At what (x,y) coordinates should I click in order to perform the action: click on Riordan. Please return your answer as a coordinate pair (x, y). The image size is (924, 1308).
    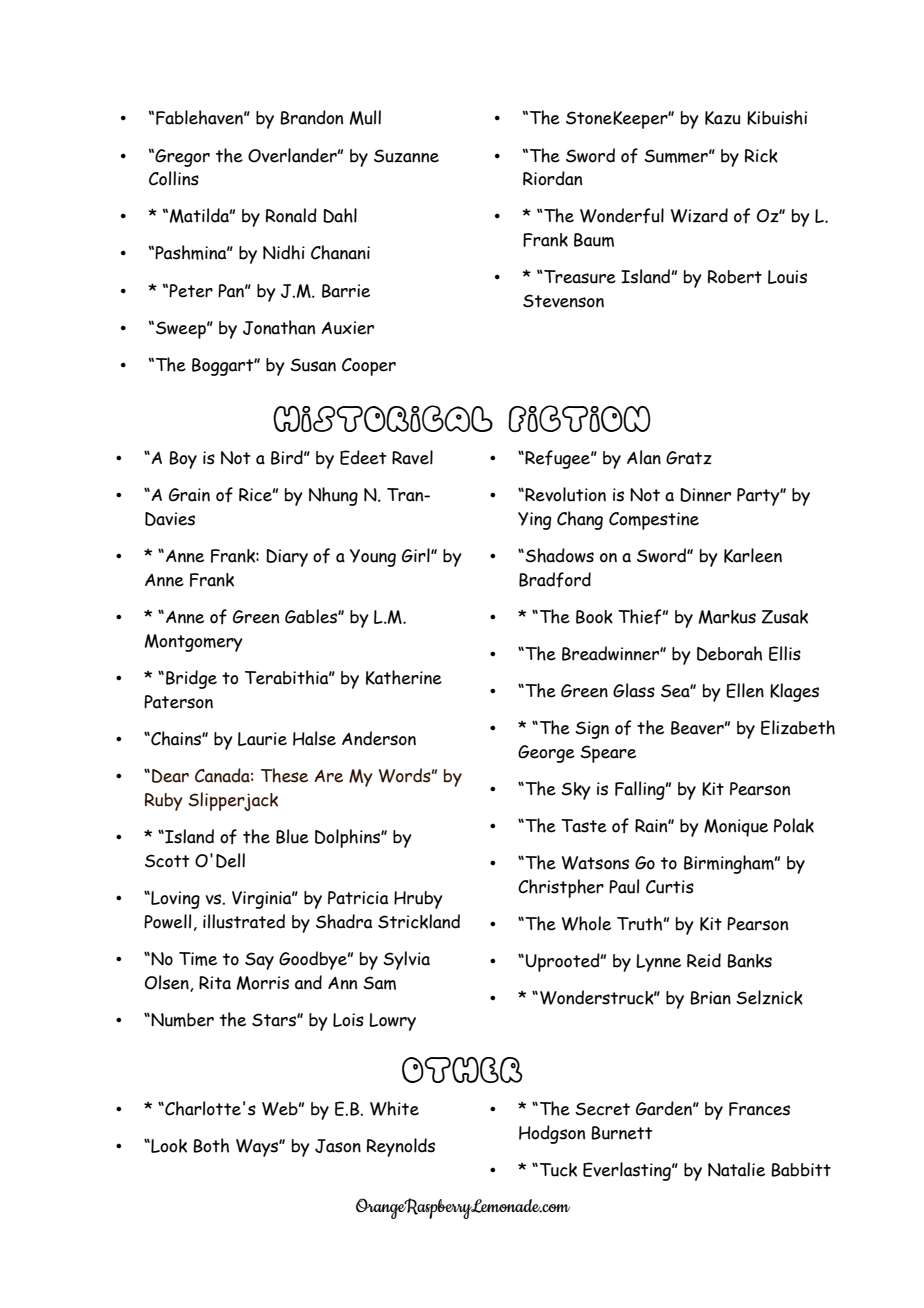
    Looking at the image, I should click on (552, 178).
